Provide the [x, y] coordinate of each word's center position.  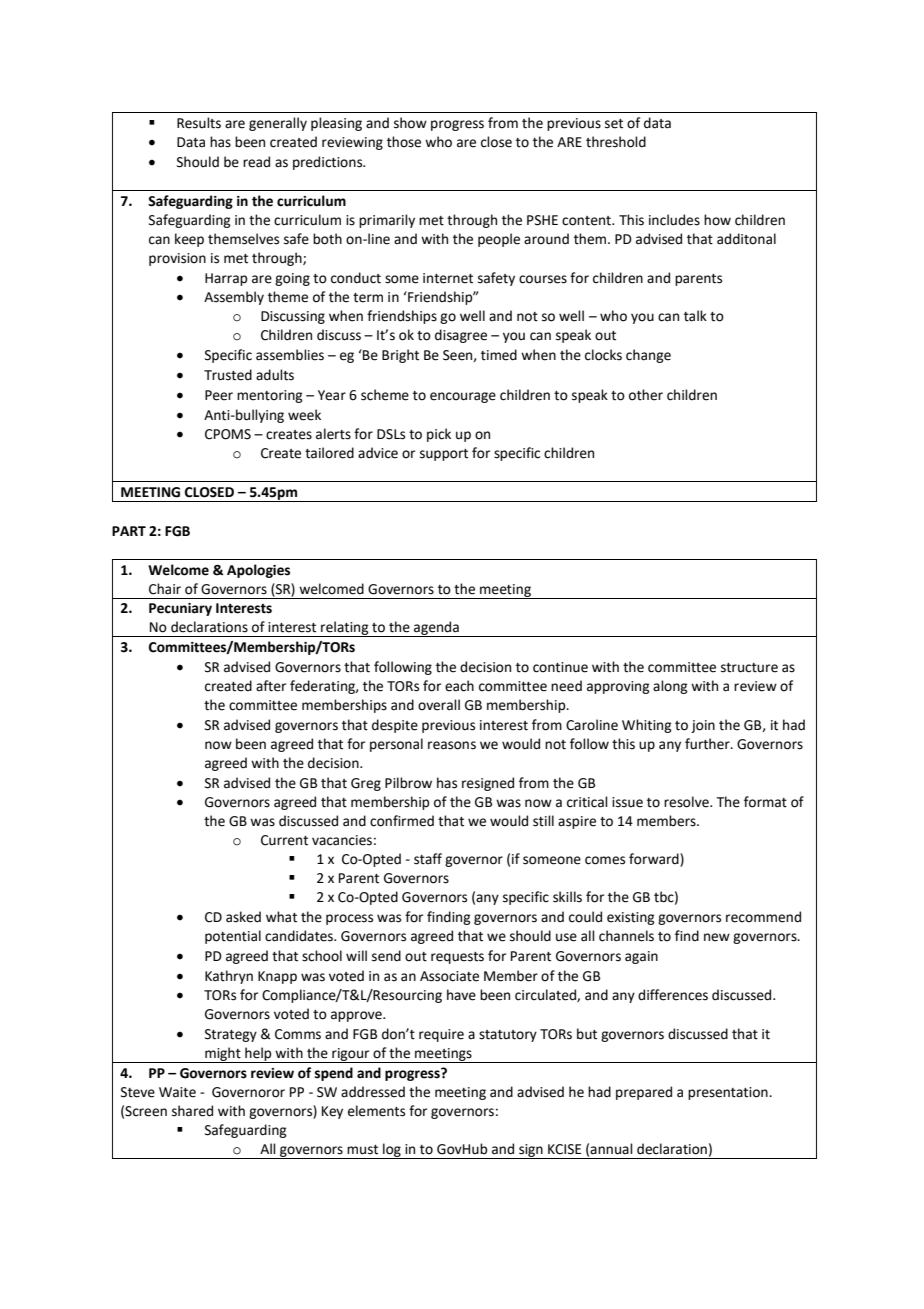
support [444, 455]
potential [233, 937]
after [271, 686]
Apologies [258, 571]
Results [199, 123]
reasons [452, 745]
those [404, 142]
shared [192, 1111]
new [717, 937]
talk [695, 316]
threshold [616, 142]
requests [457, 958]
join [703, 726]
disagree [461, 336]
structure [749, 668]
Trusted [228, 375]
